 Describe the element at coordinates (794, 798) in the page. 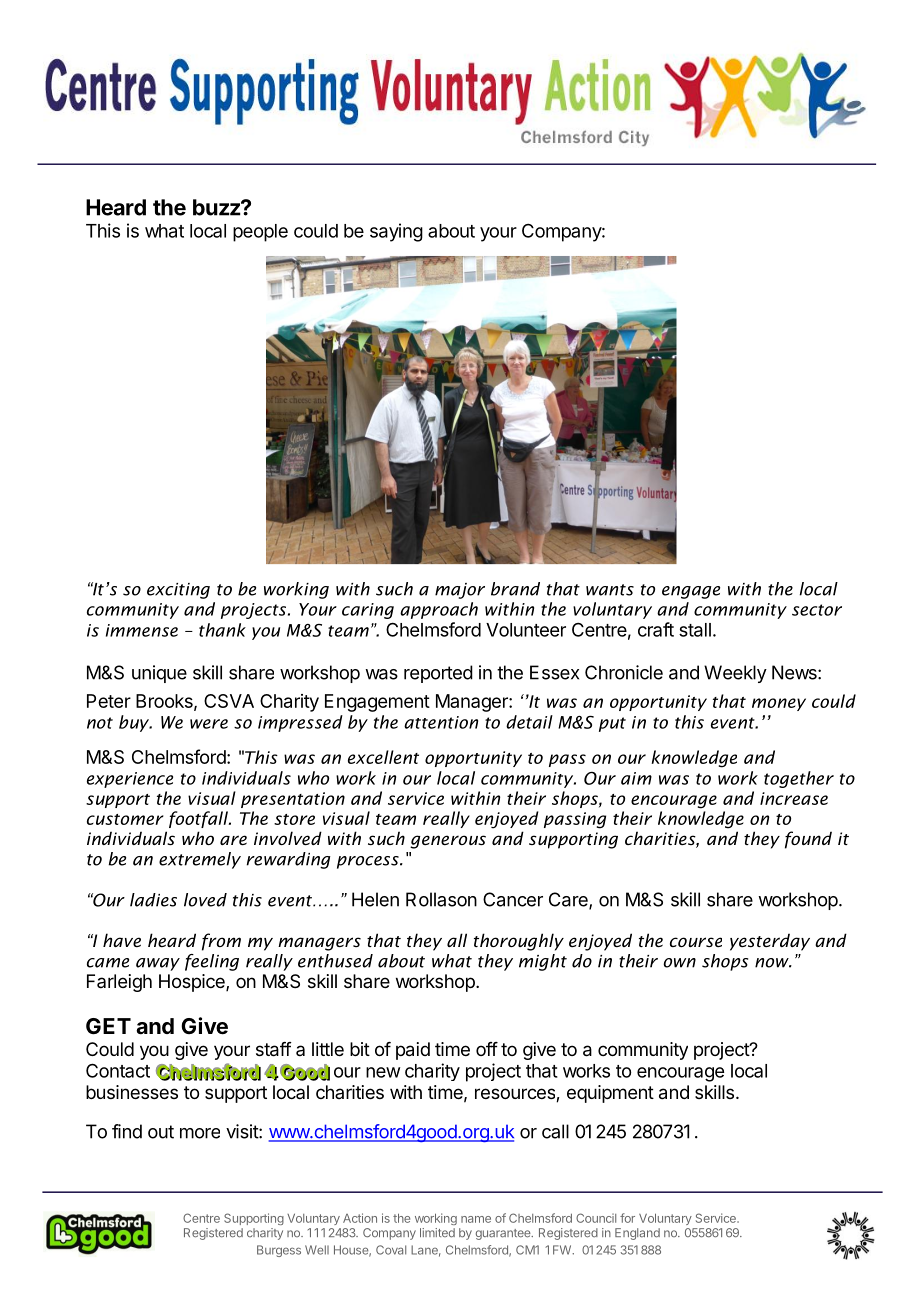

I see `increase` at that location.
